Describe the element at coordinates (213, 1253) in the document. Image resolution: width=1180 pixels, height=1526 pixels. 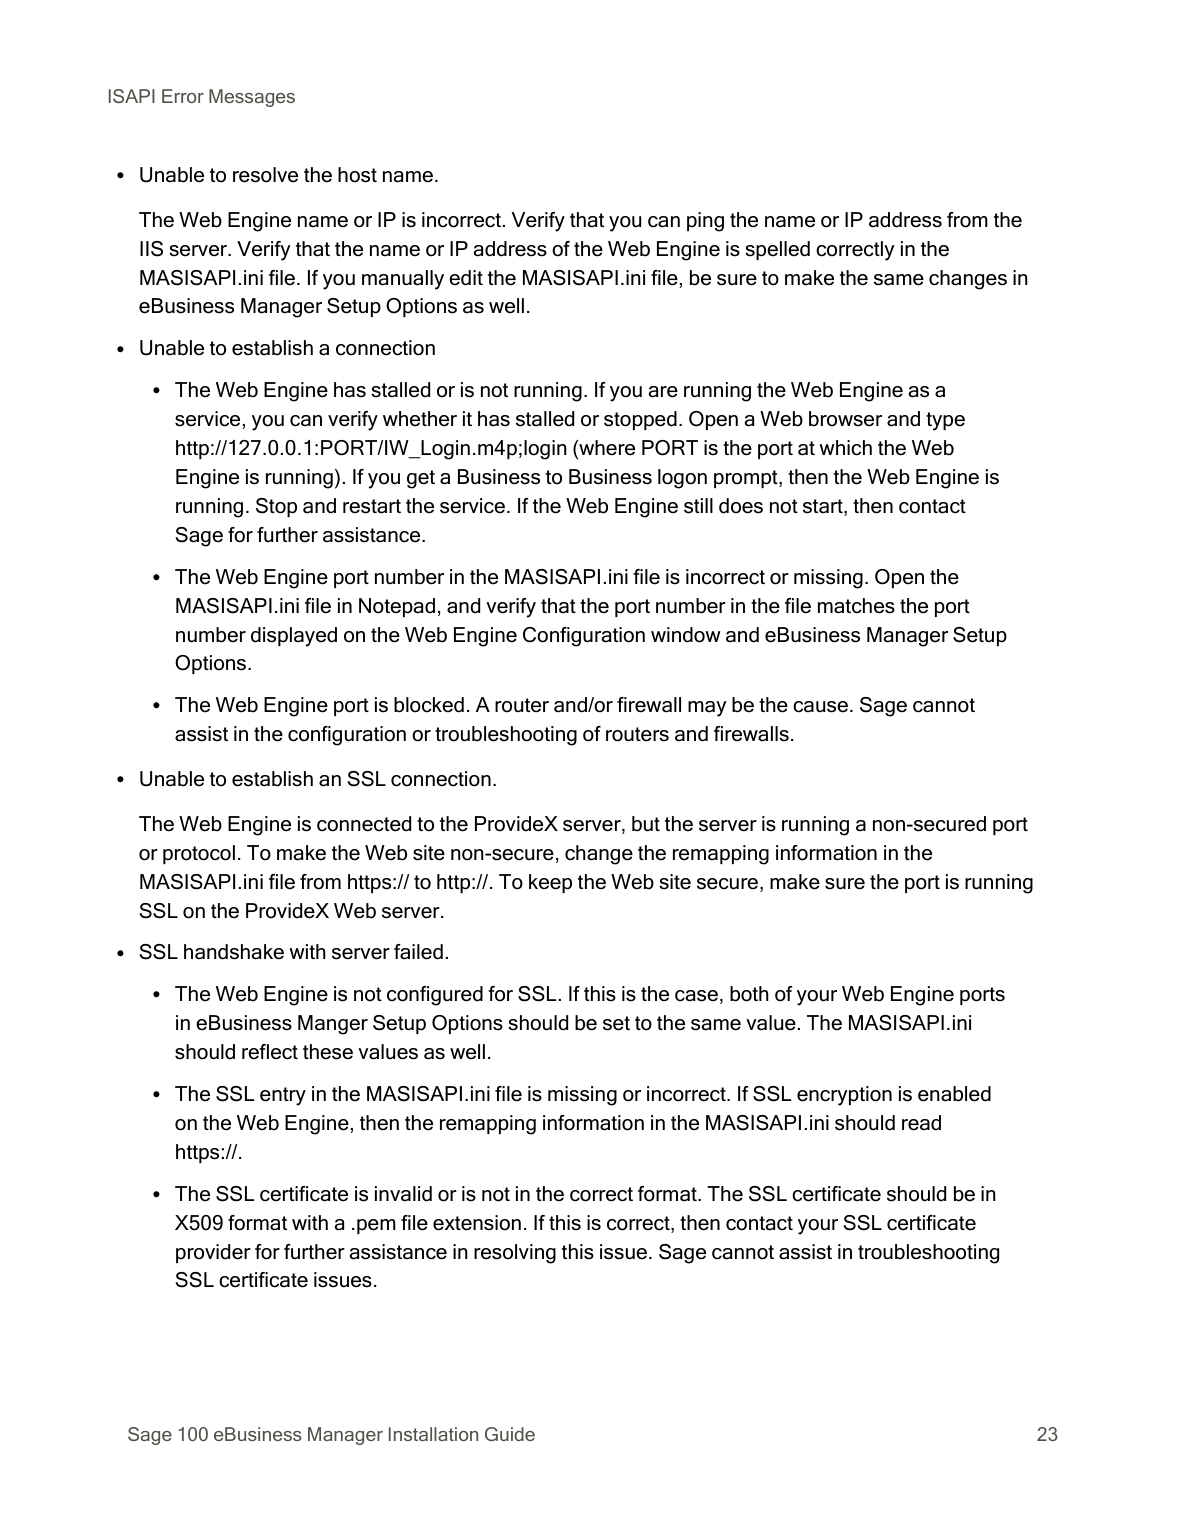
I see `provider` at that location.
